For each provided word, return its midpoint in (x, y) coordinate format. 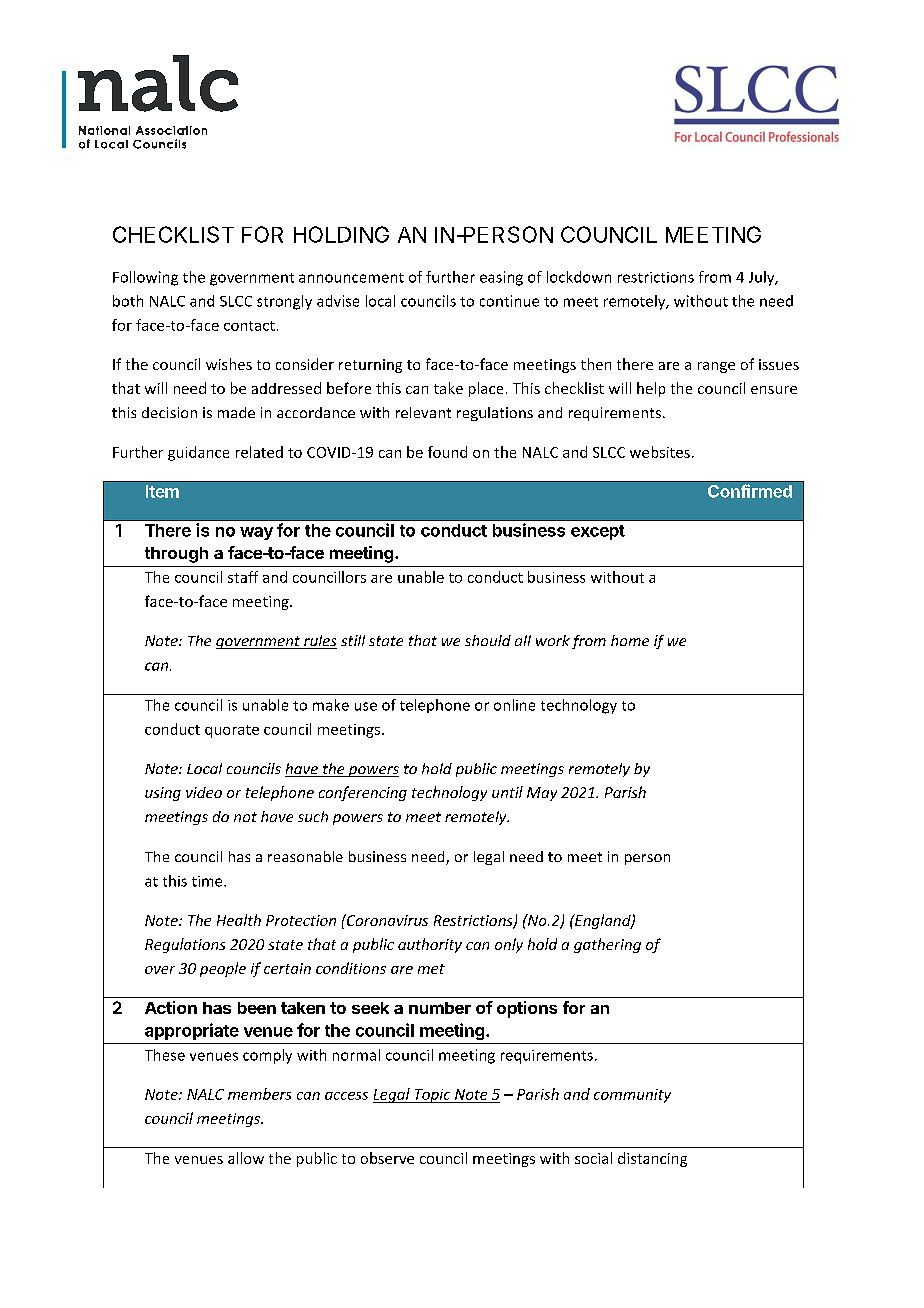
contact (249, 326)
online (514, 705)
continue (509, 301)
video (204, 792)
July (763, 278)
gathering (607, 945)
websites (660, 452)
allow (246, 1158)
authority (430, 945)
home (630, 640)
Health (239, 920)
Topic (432, 1096)
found (447, 452)
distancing (652, 1159)
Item (162, 491)
